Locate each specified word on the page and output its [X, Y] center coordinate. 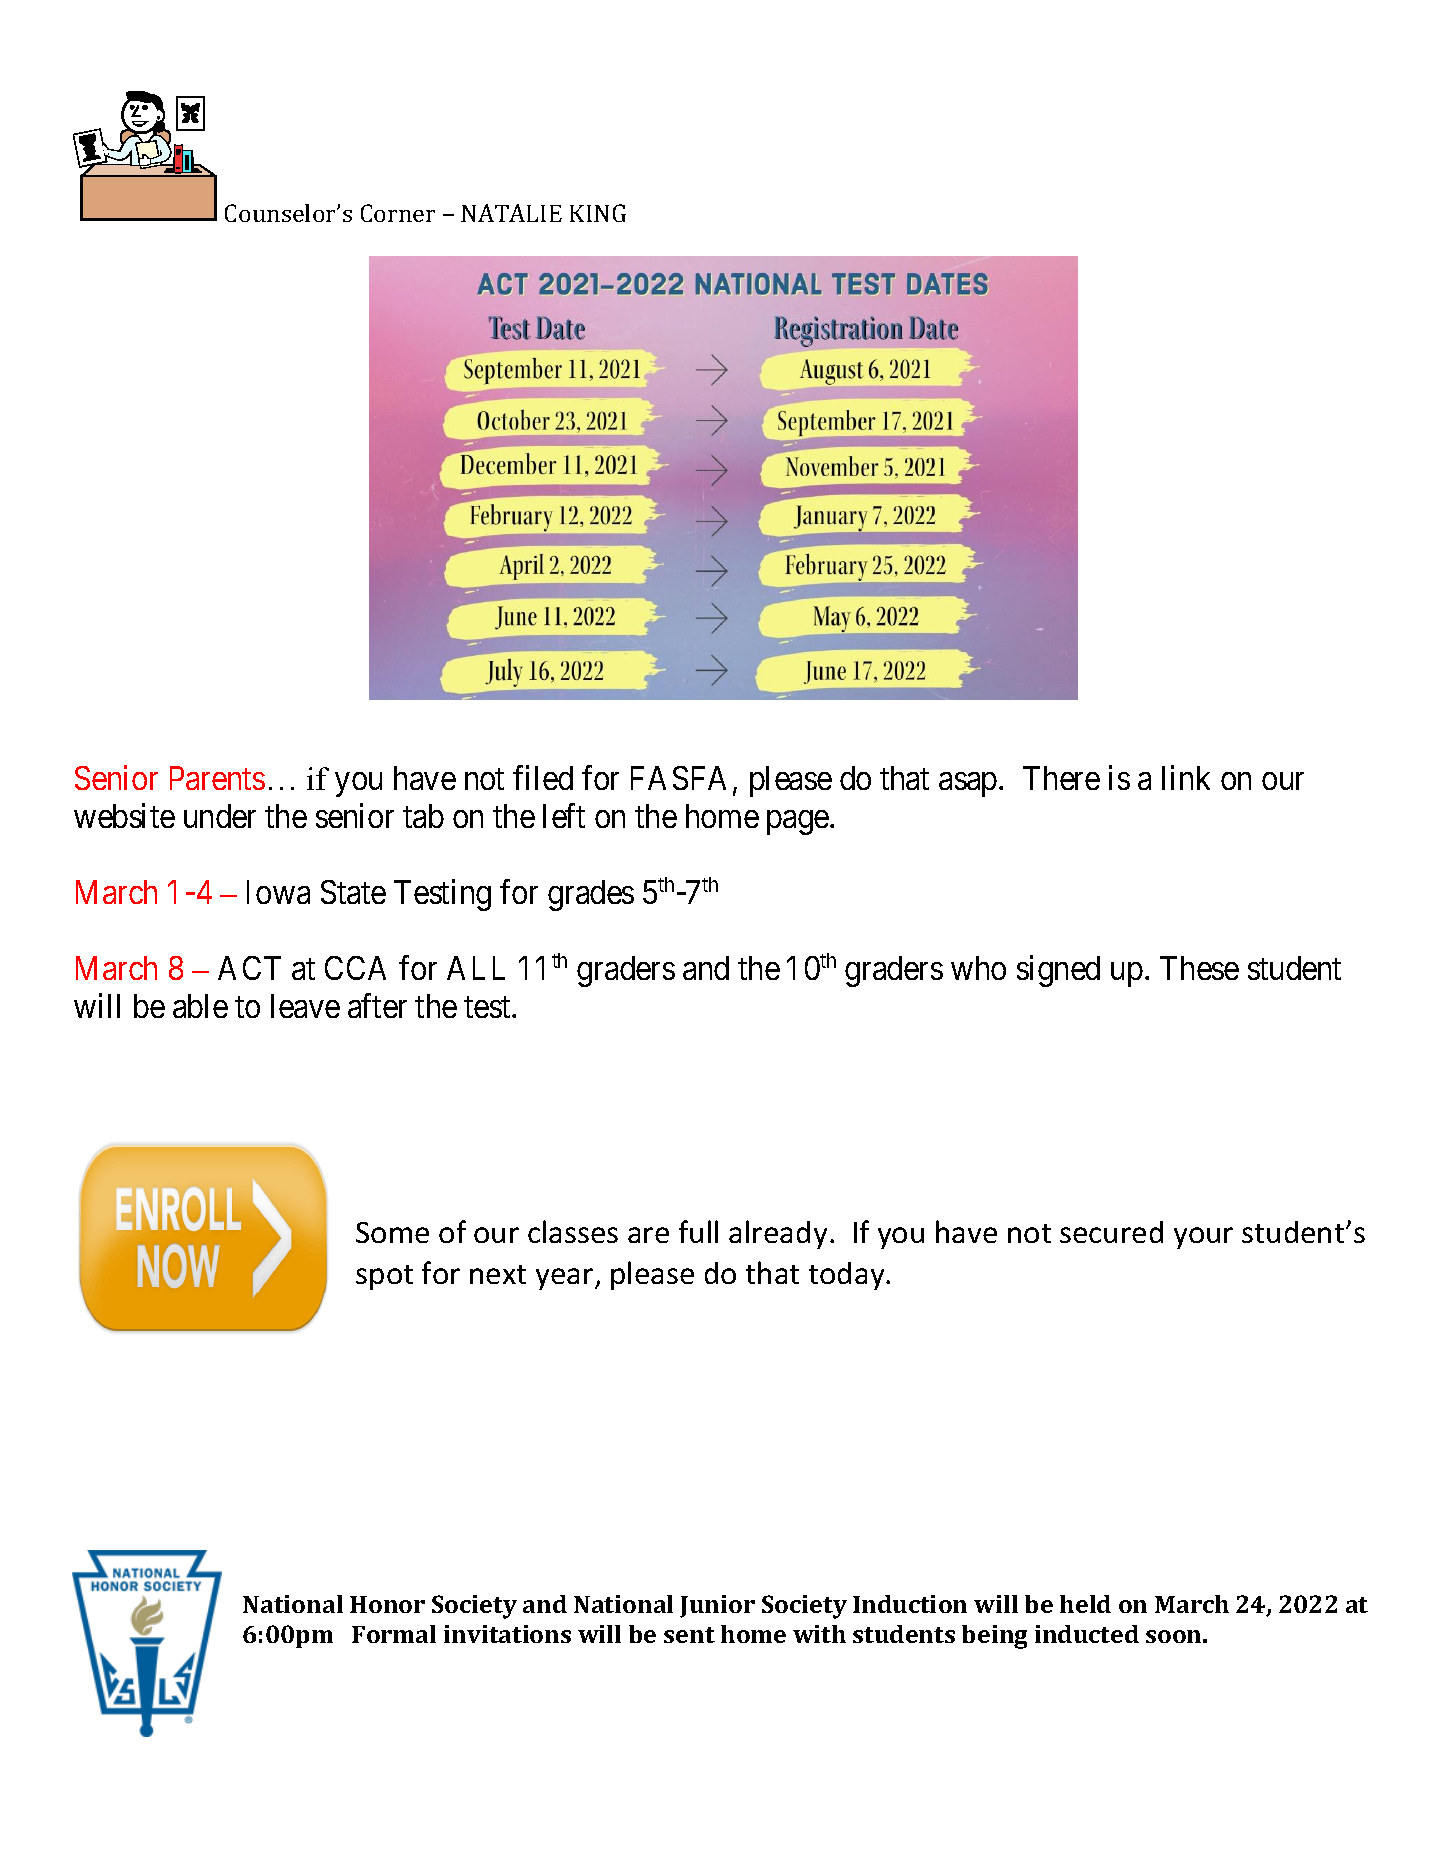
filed [543, 777]
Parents [217, 778]
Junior [717, 1606]
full [698, 1231]
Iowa [278, 892]
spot [384, 1277]
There [1061, 778]
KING [598, 213]
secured [1111, 1232]
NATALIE [511, 213]
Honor [387, 1604]
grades [591, 895]
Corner [398, 213]
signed [1058, 971]
